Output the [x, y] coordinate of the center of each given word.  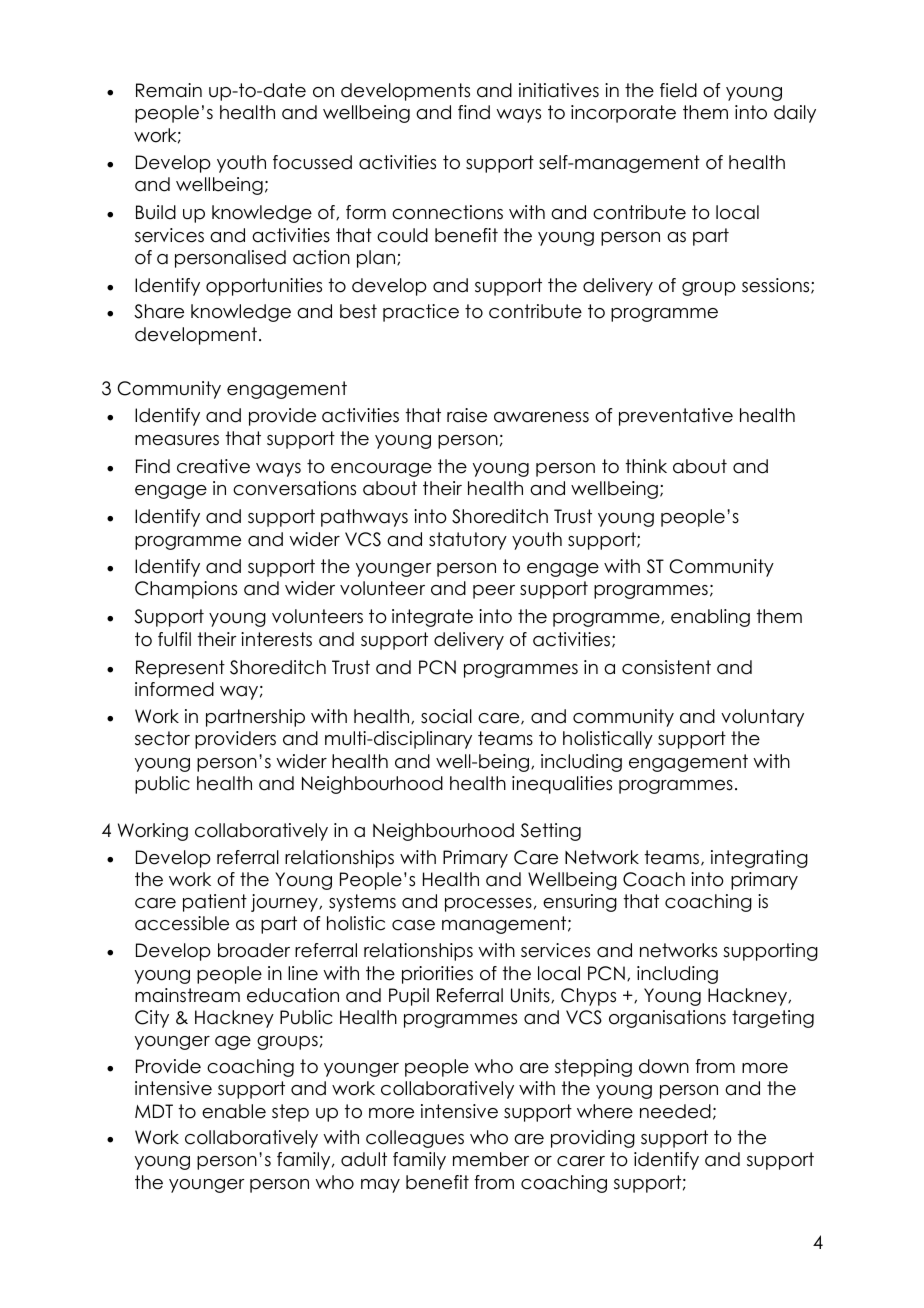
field [678, 90]
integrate [432, 618]
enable [234, 1111]
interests [276, 639]
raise [467, 415]
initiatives [559, 90]
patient [215, 903]
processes [488, 905]
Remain [169, 90]
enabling [710, 618]
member [491, 1159]
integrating [759, 859]
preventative [676, 417]
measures [177, 440]
